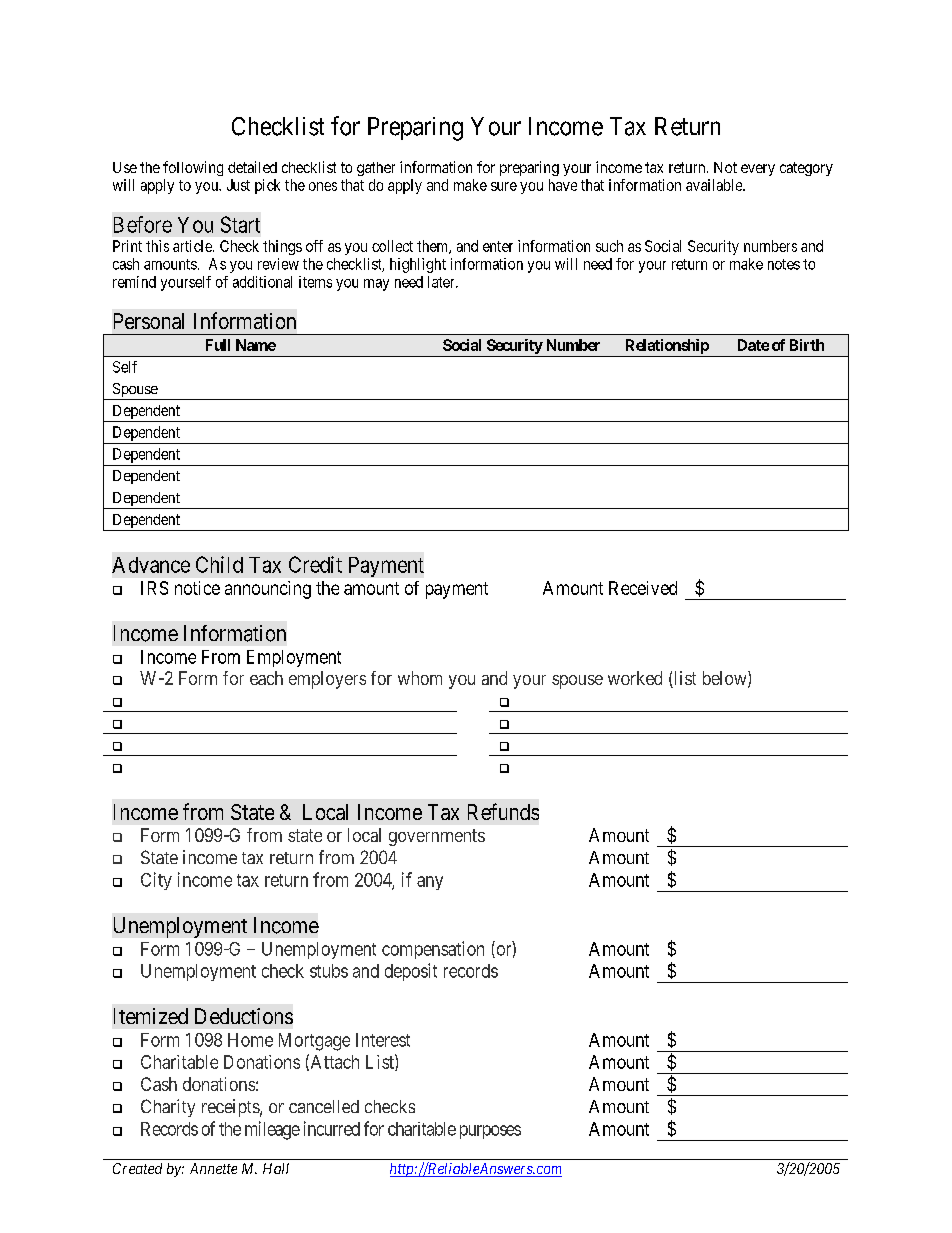 The height and width of the screenshot is (1233, 952). Describe the element at coordinates (504, 186) in the screenshot. I see `sure` at that location.
